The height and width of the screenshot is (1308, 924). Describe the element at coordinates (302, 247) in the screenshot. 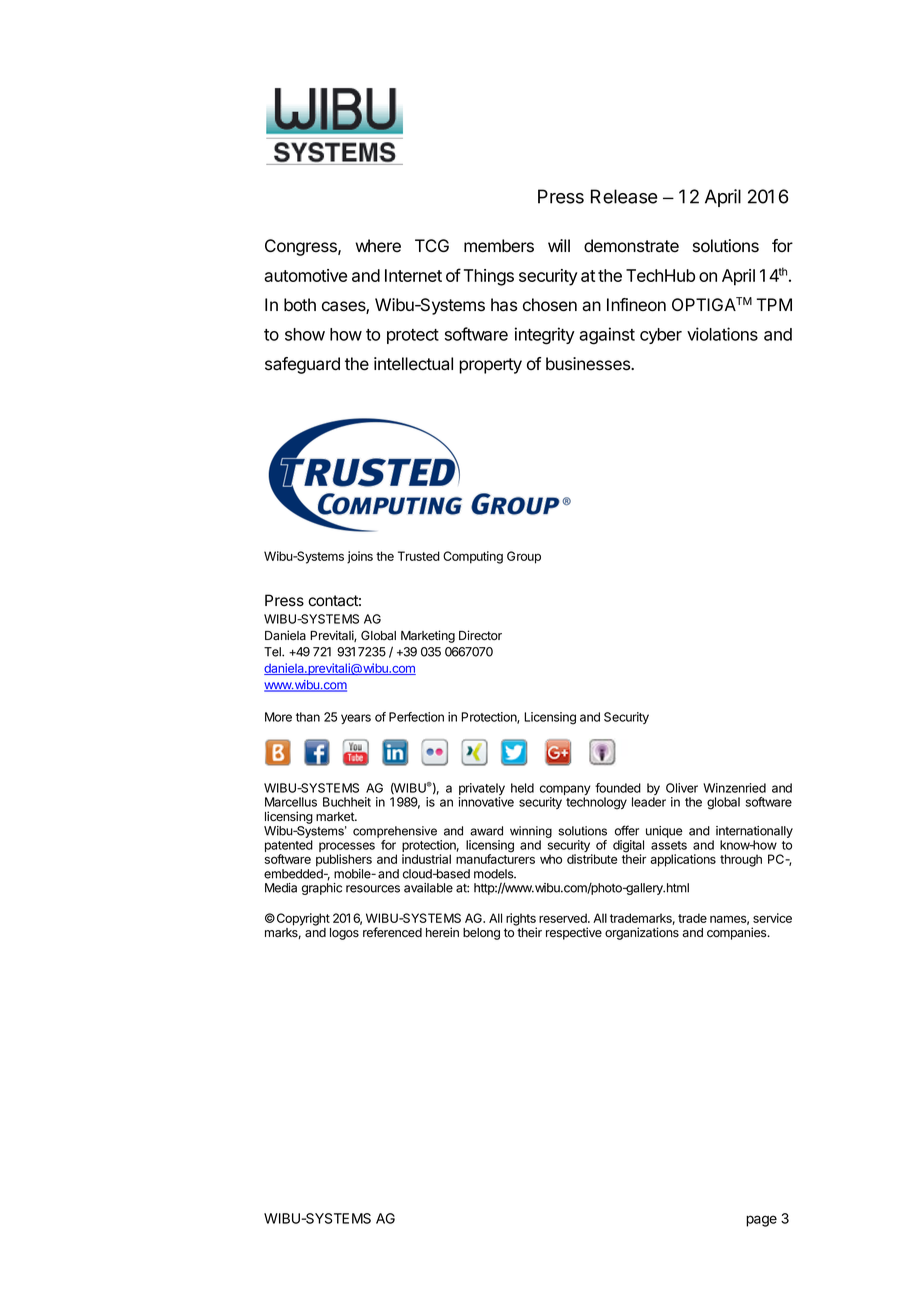

I see `Congress` at that location.
